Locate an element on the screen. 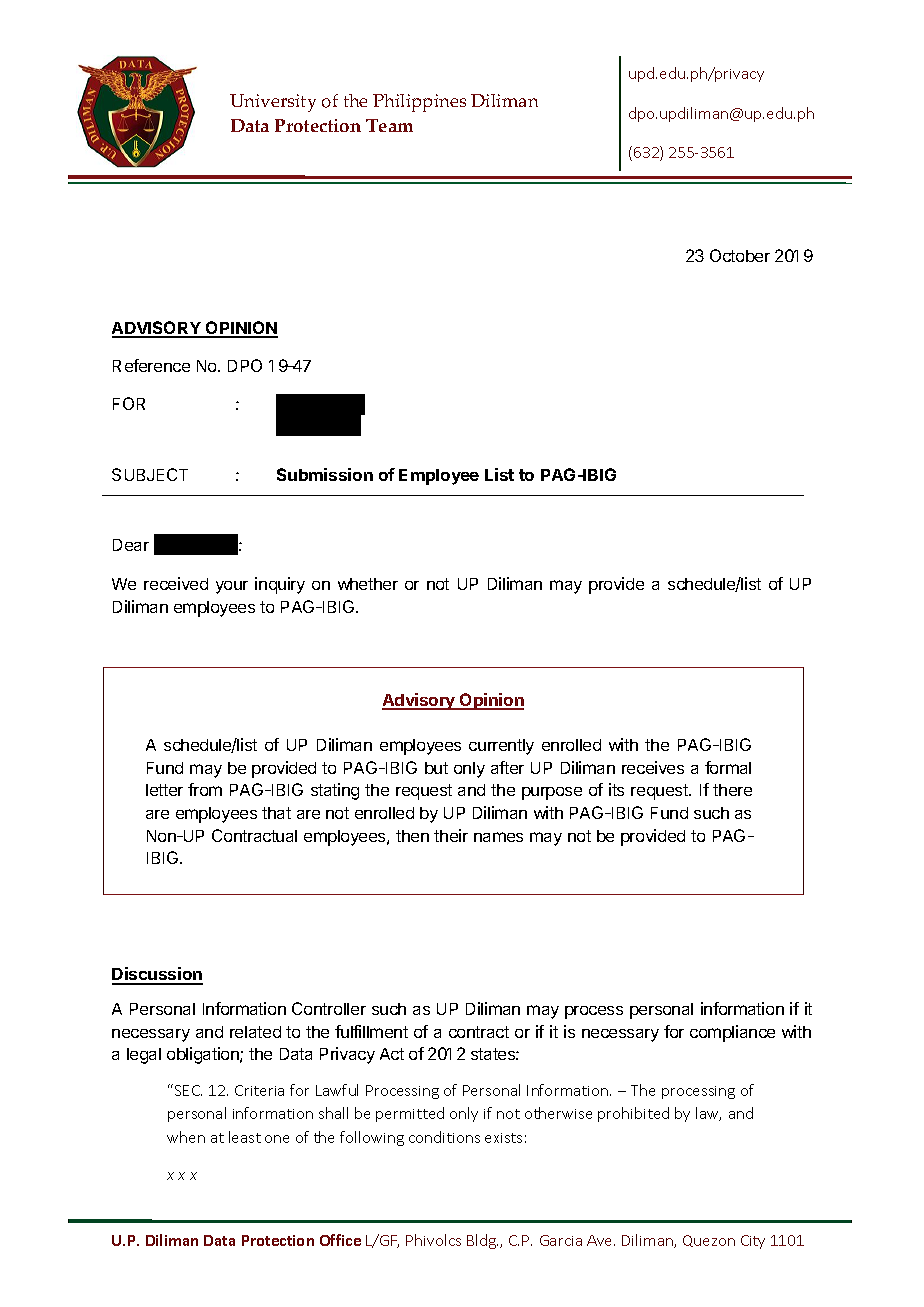  University is located at coordinates (273, 103).
